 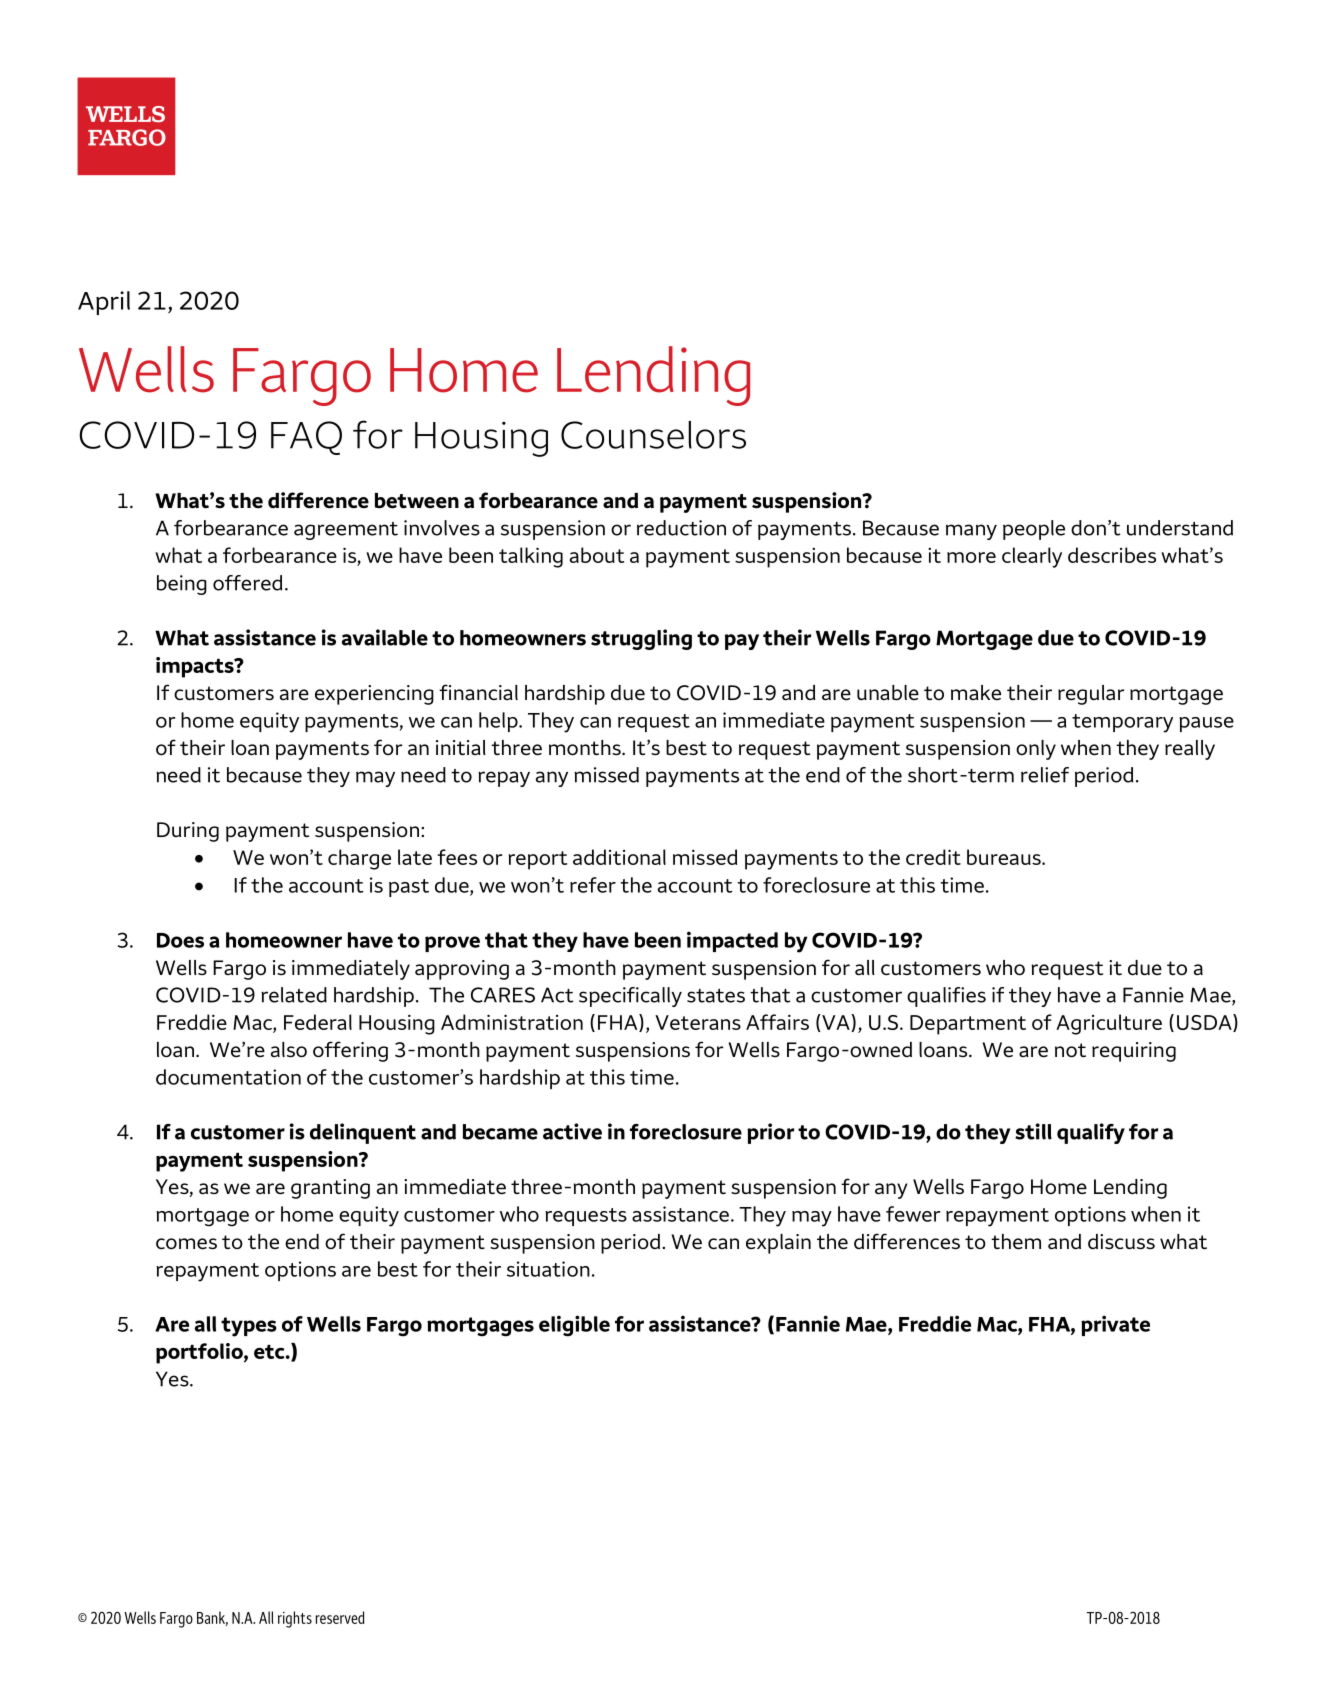 I want to click on reserved, so click(x=340, y=1617).
